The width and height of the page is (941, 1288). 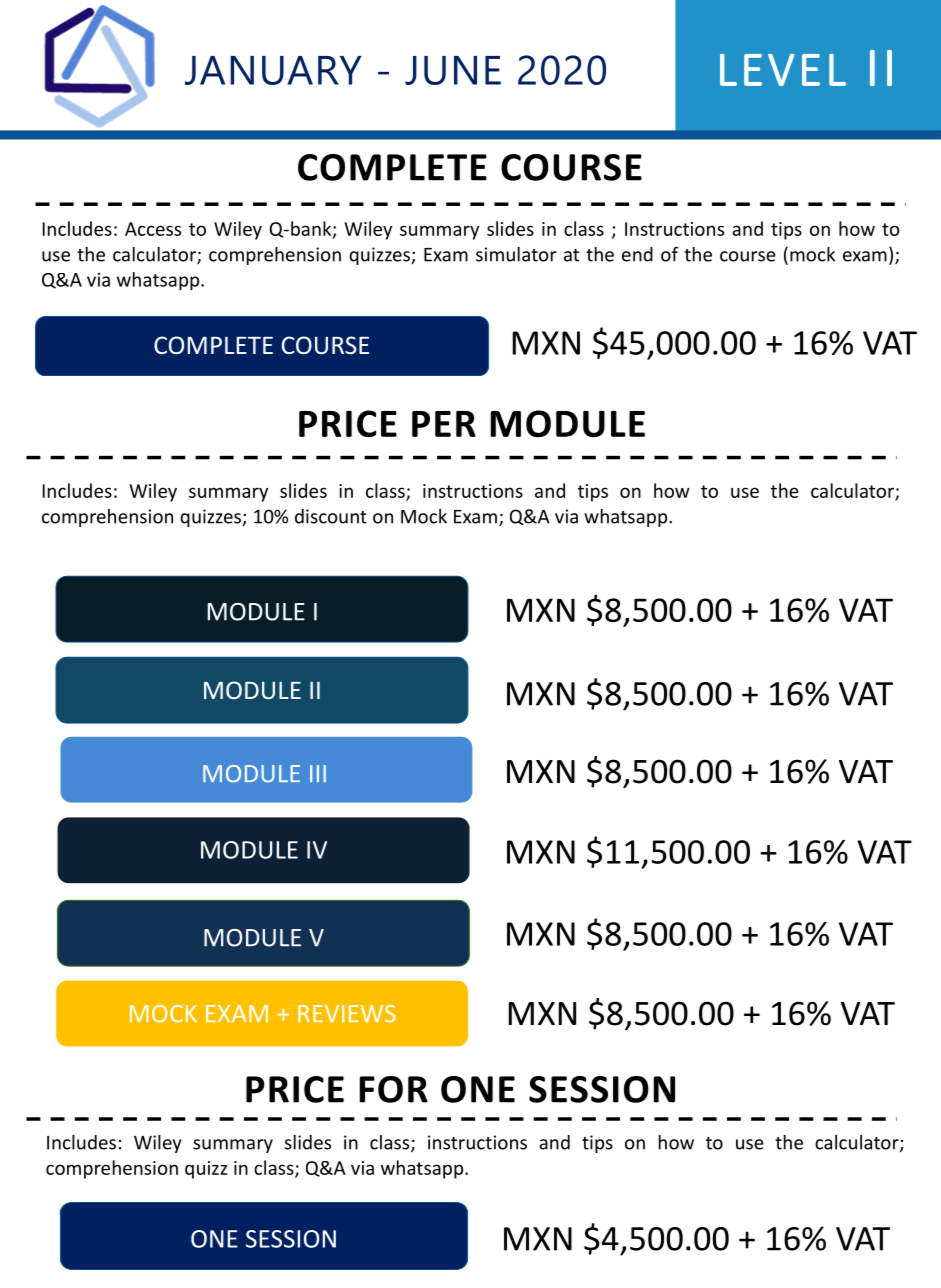 I want to click on FOR, so click(x=394, y=1089).
